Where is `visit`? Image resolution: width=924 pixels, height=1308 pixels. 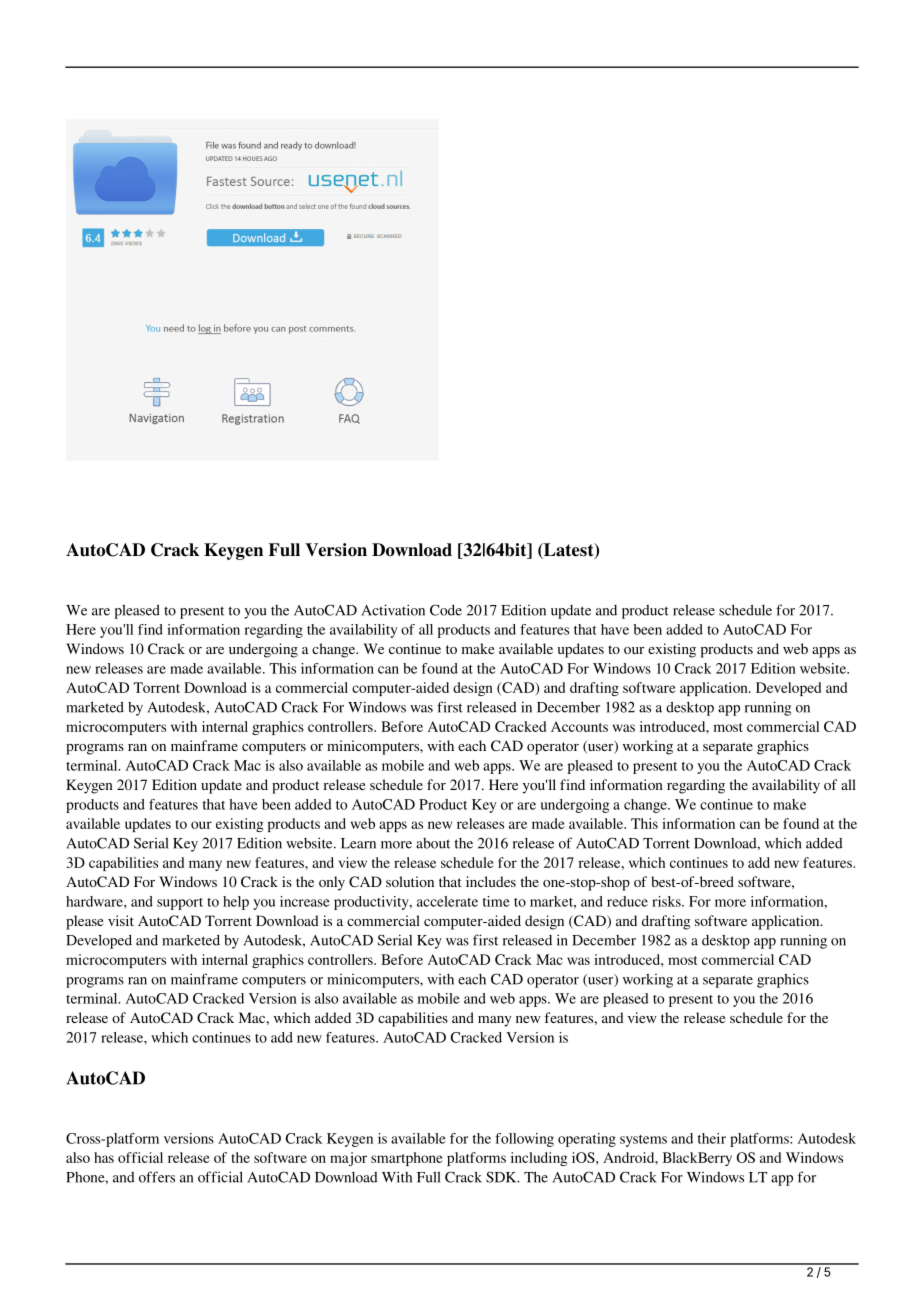 visit is located at coordinates (121, 920).
